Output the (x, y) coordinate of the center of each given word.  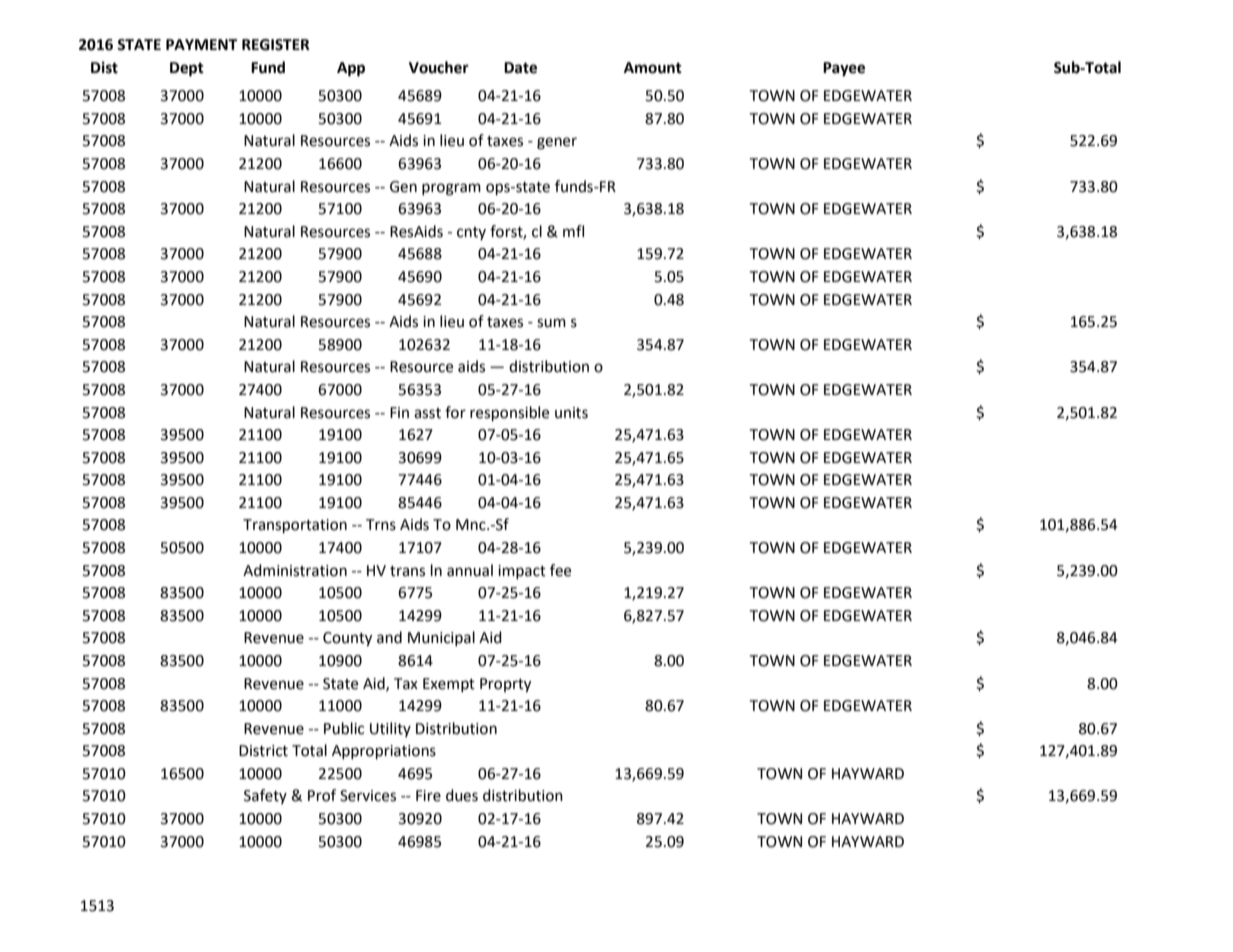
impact (522, 572)
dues (462, 795)
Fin (399, 412)
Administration (295, 570)
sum (551, 323)
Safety (265, 796)
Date (520, 68)
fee (560, 570)
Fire (428, 796)
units (571, 413)
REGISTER (276, 45)
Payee (844, 69)
